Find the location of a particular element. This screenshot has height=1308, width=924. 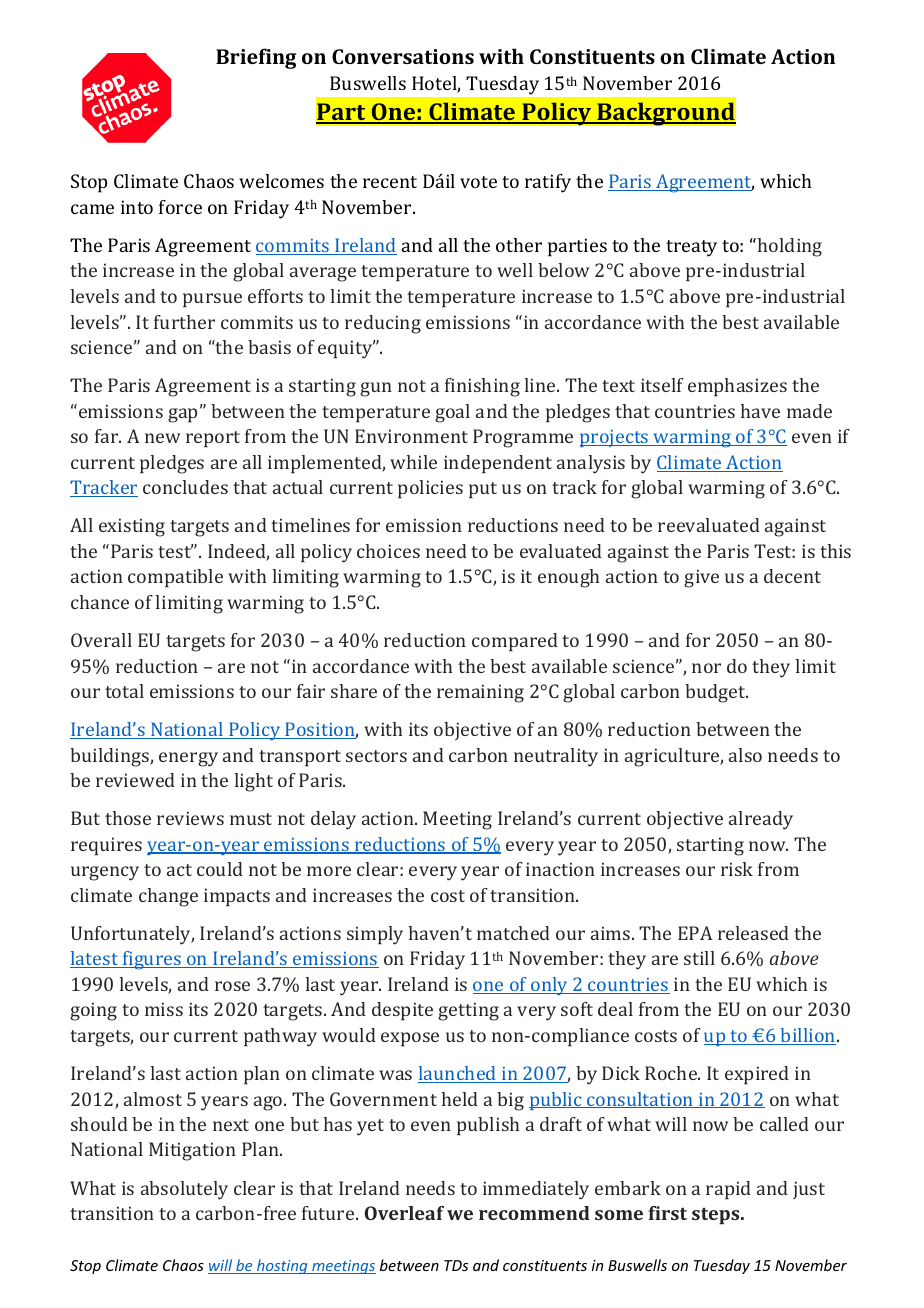

made is located at coordinates (809, 411).
